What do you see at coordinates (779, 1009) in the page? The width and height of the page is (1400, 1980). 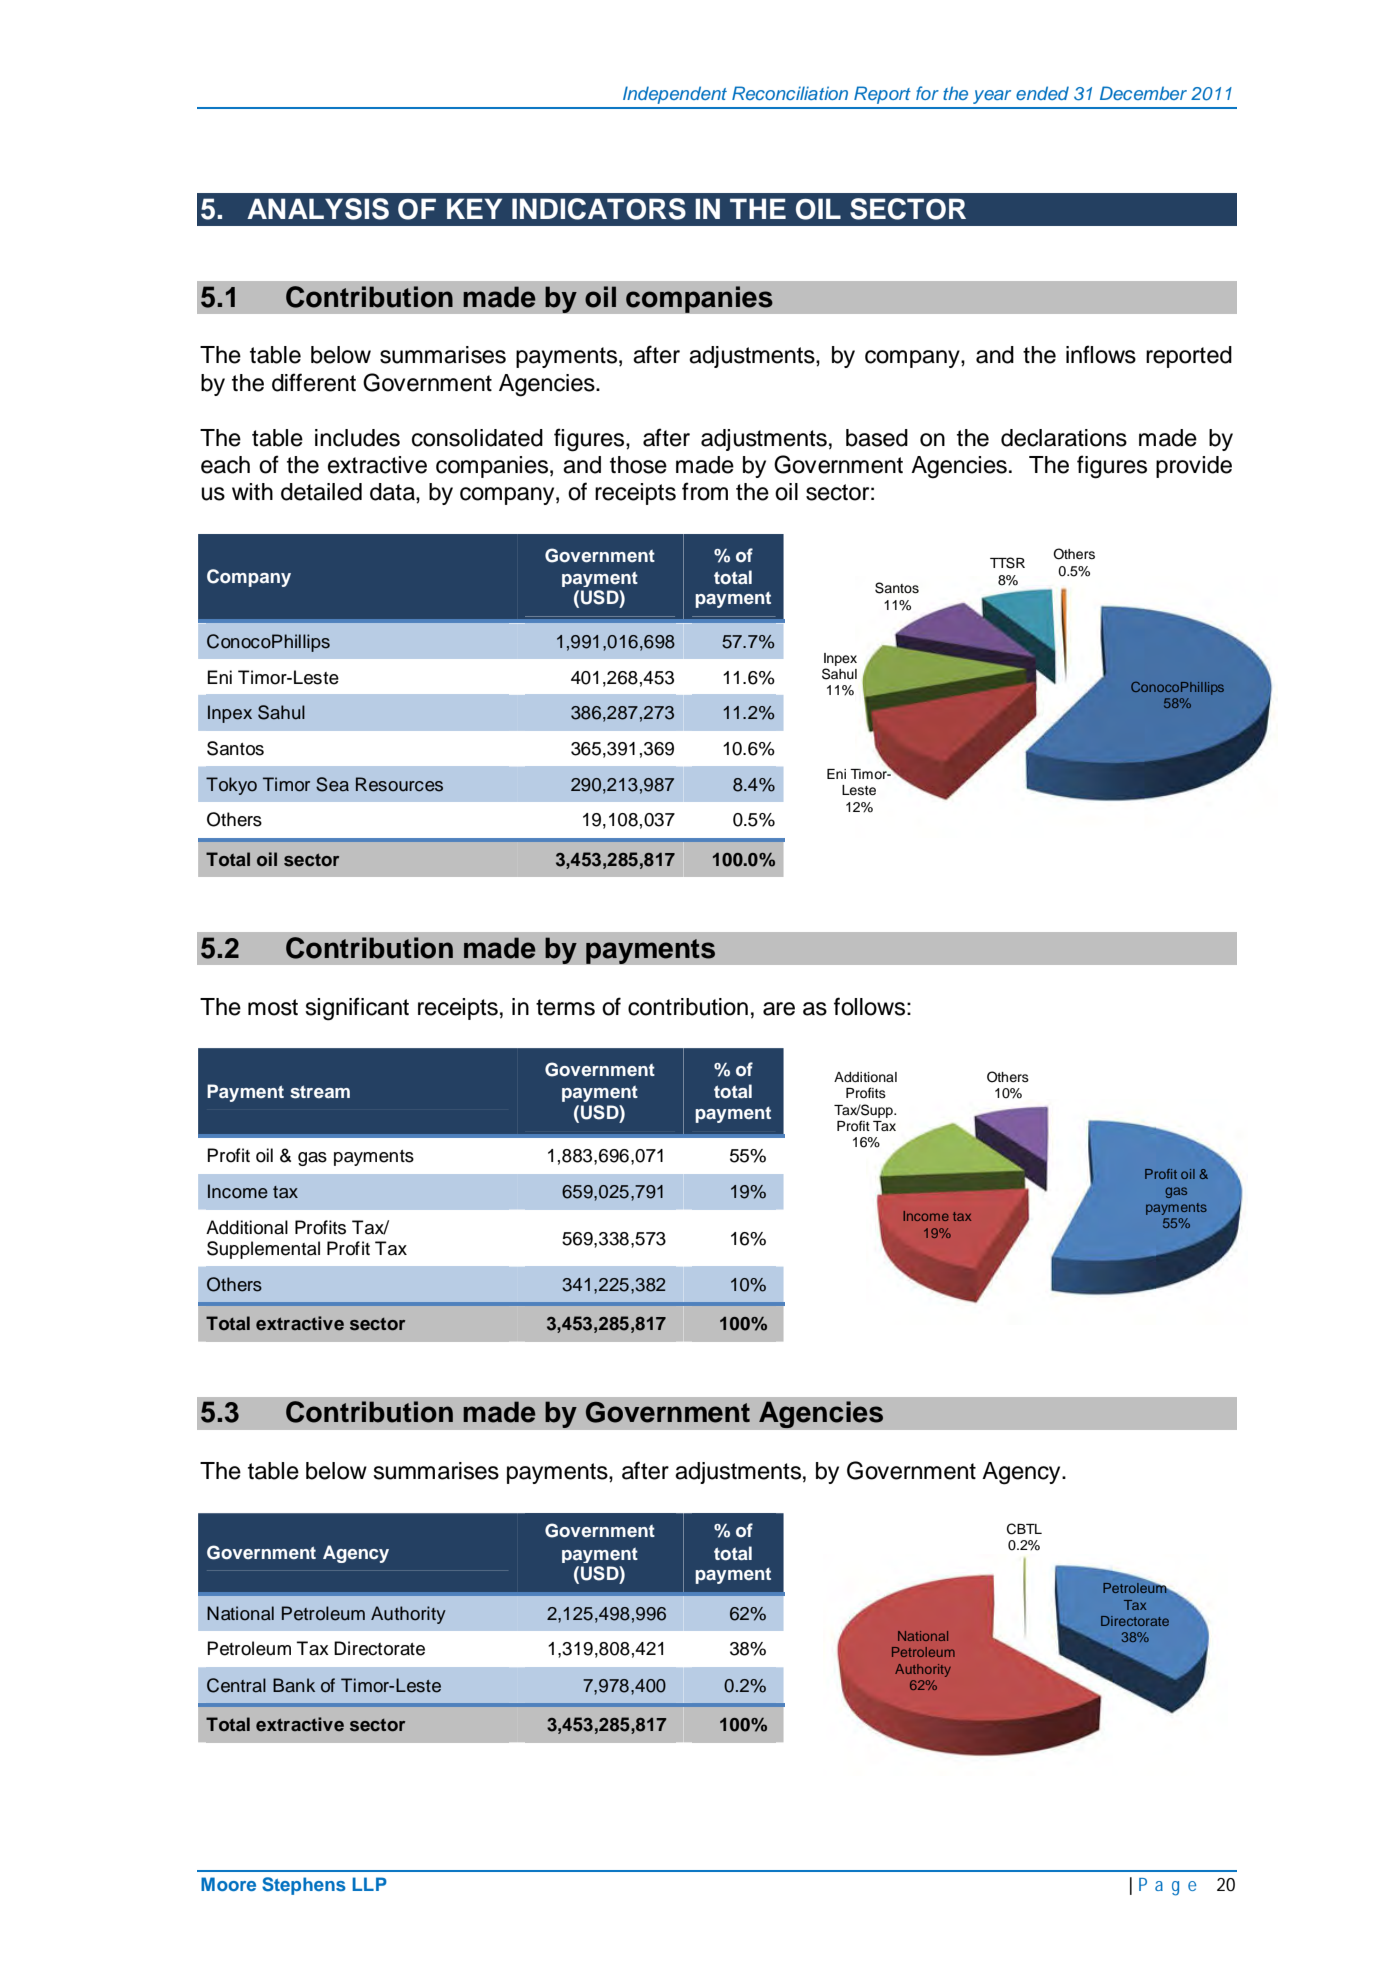 I see `are` at bounding box center [779, 1009].
